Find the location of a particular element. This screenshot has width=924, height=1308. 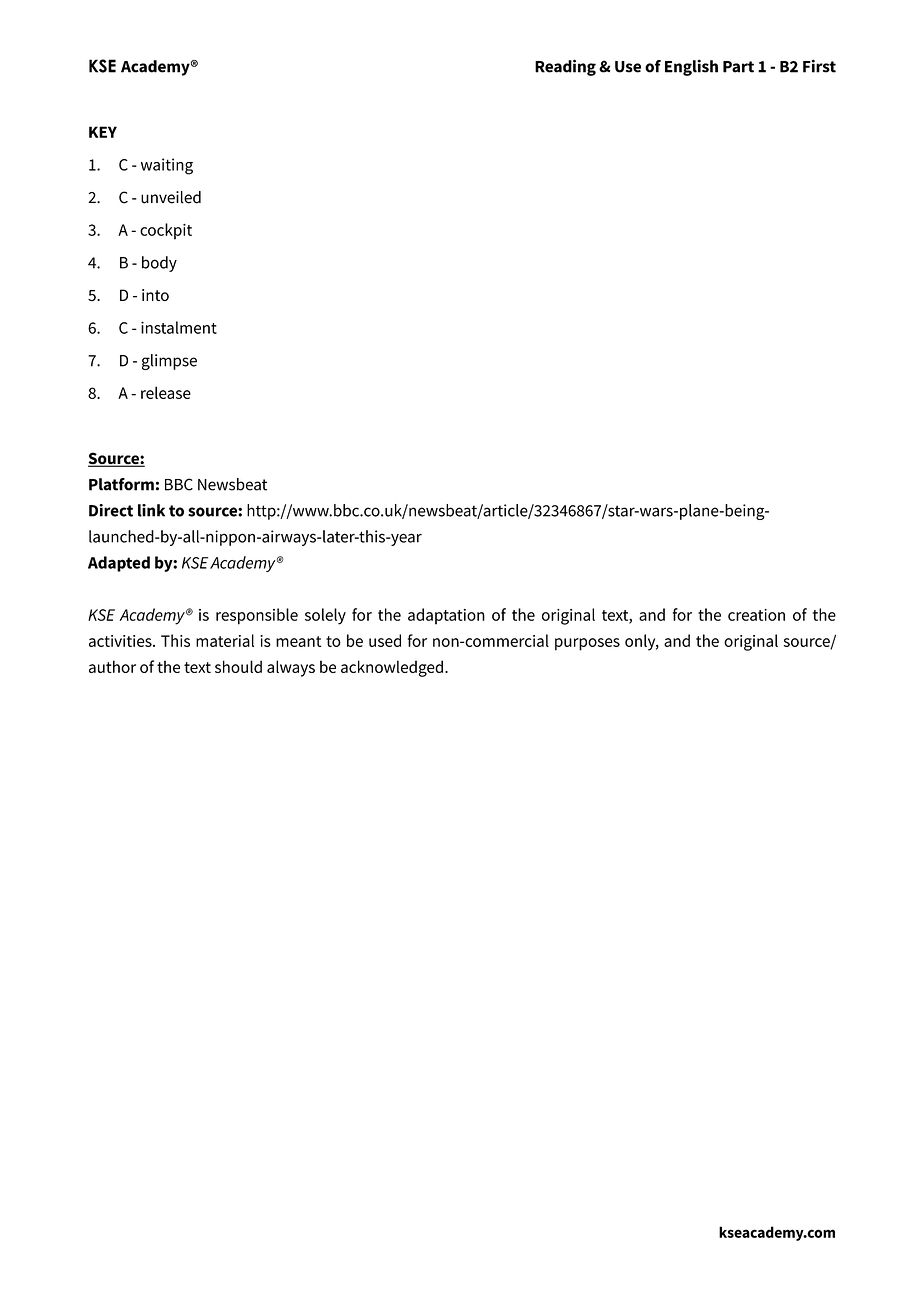

release is located at coordinates (166, 392).
